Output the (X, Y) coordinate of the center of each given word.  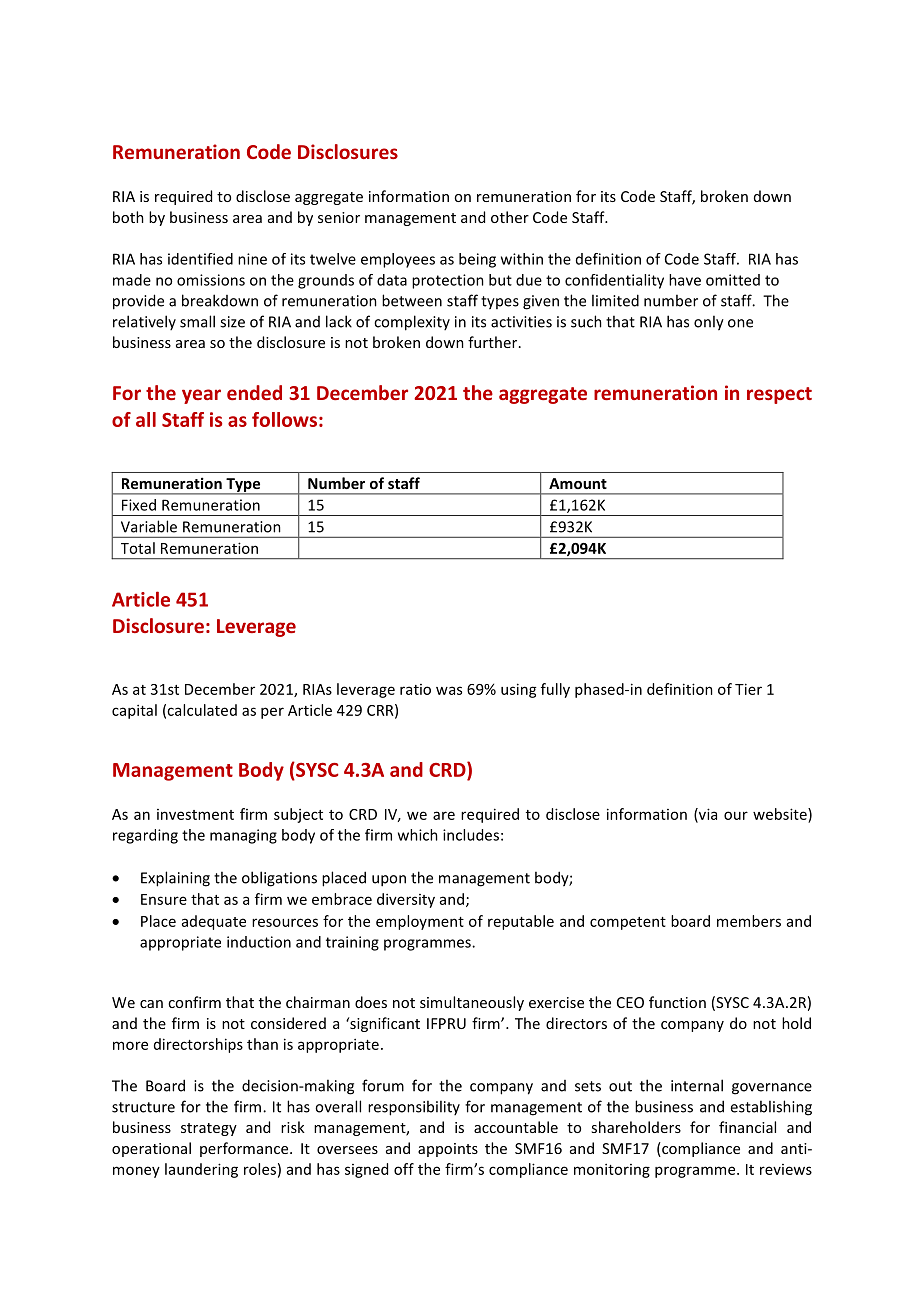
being (477, 260)
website (781, 814)
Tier (748, 689)
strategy (209, 1129)
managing (243, 836)
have (685, 280)
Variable (149, 526)
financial (747, 1127)
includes (471, 835)
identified (200, 259)
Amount (578, 483)
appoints (448, 1150)
